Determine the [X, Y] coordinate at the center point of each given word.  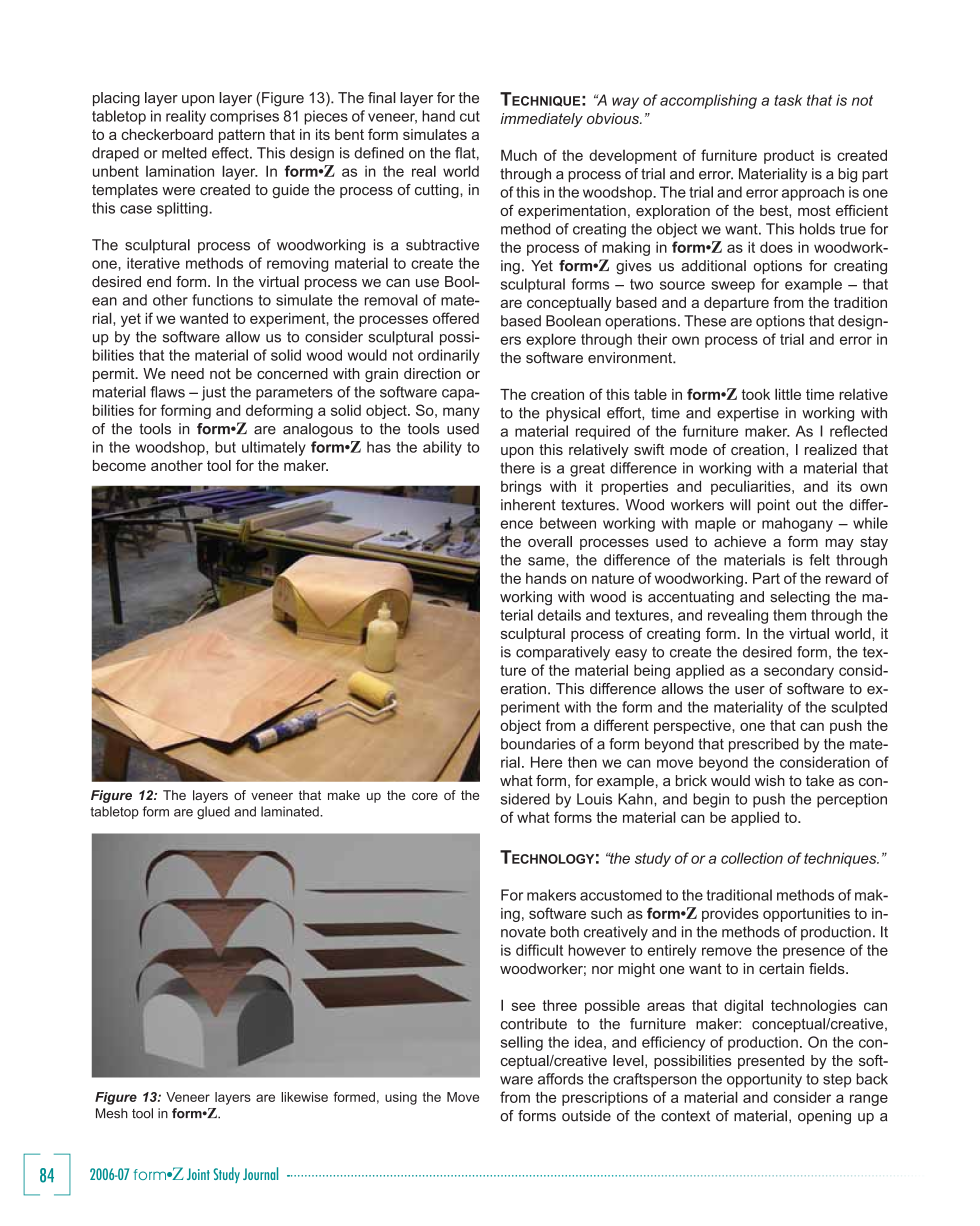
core [425, 796]
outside [586, 1116]
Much [519, 155]
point [773, 506]
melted [184, 153]
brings [521, 488]
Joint [198, 1174]
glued [213, 812]
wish [770, 780]
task [788, 100]
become [119, 465]
